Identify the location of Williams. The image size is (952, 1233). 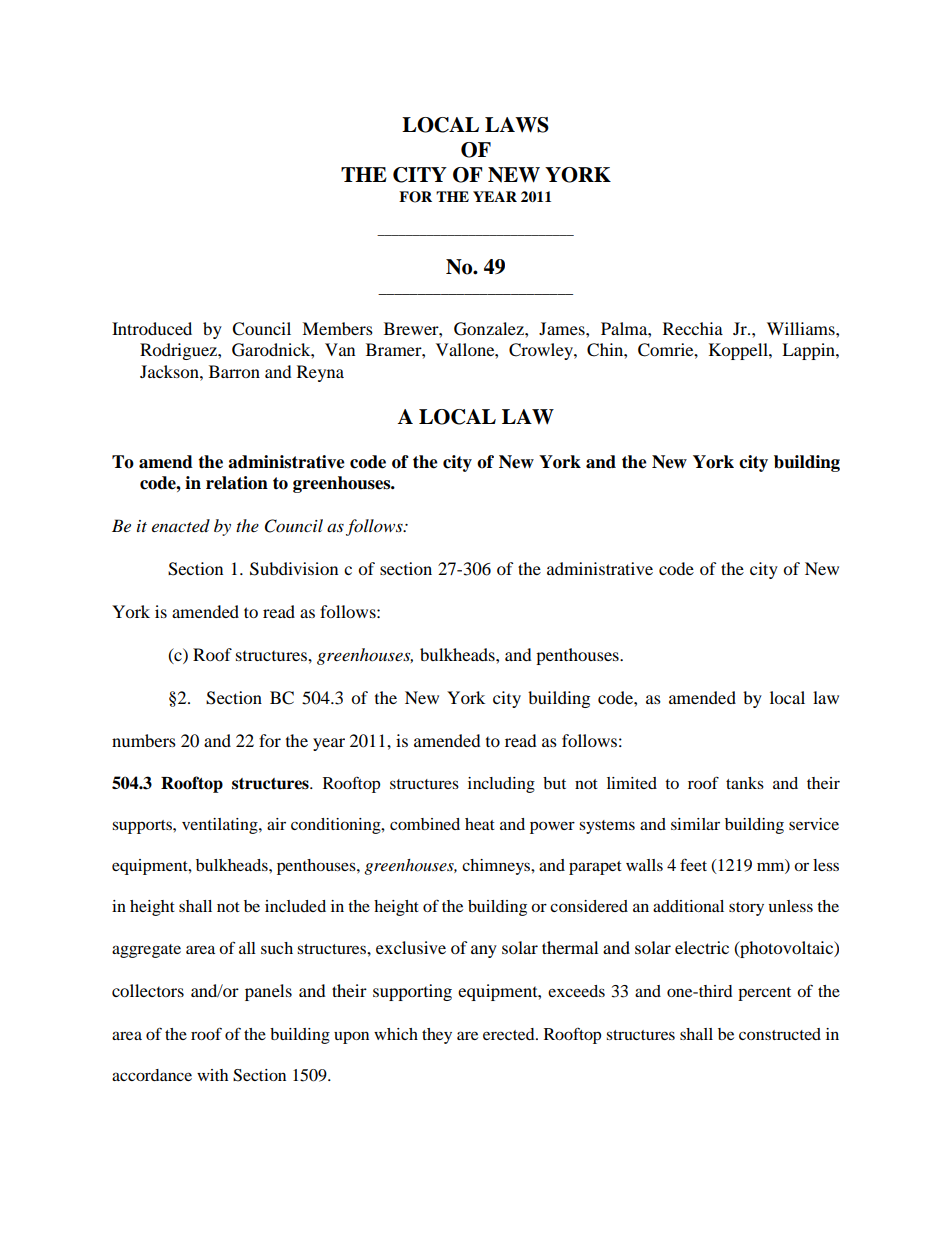
(802, 328).
